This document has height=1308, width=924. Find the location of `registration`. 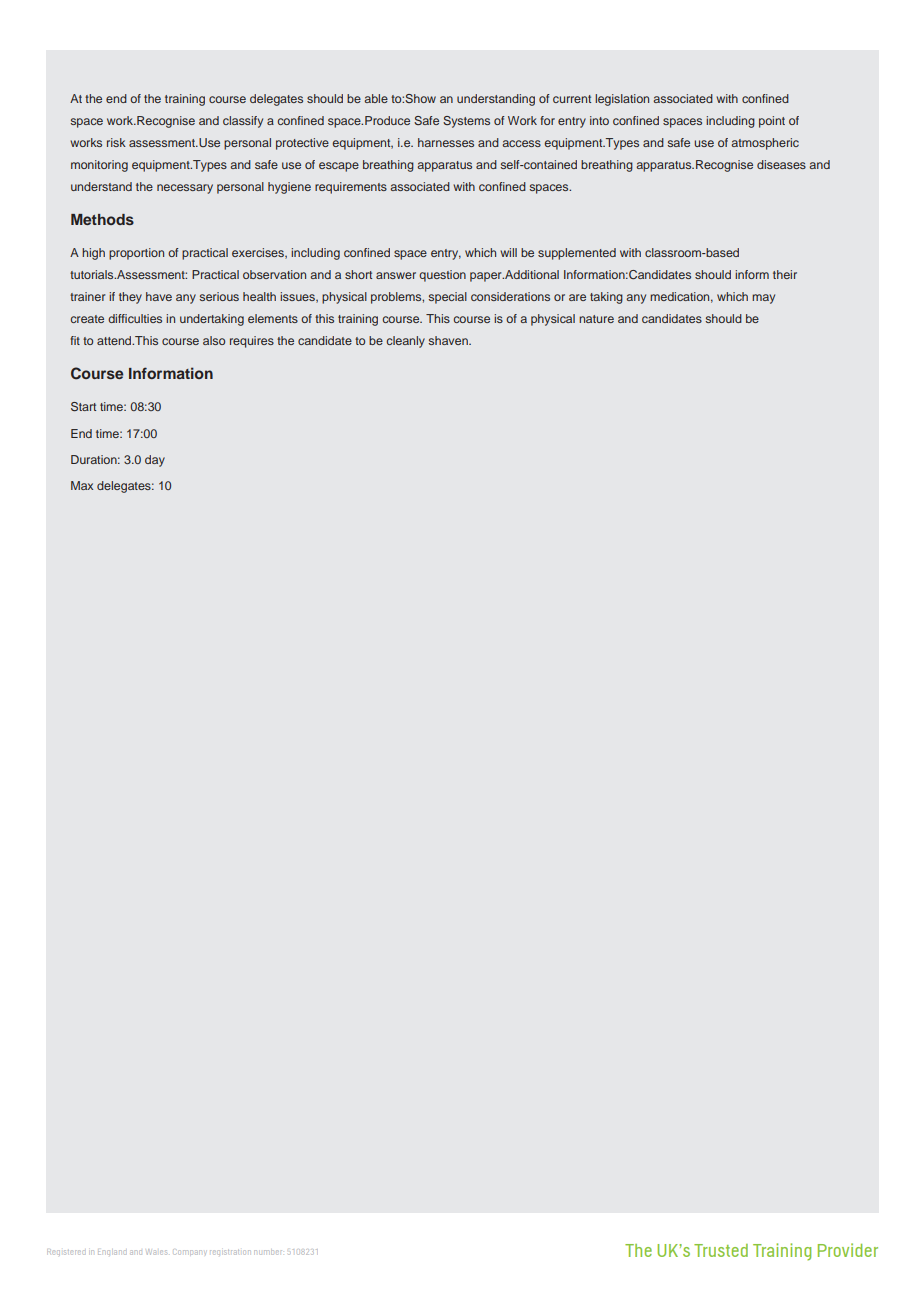

registration is located at coordinates (230, 1252).
